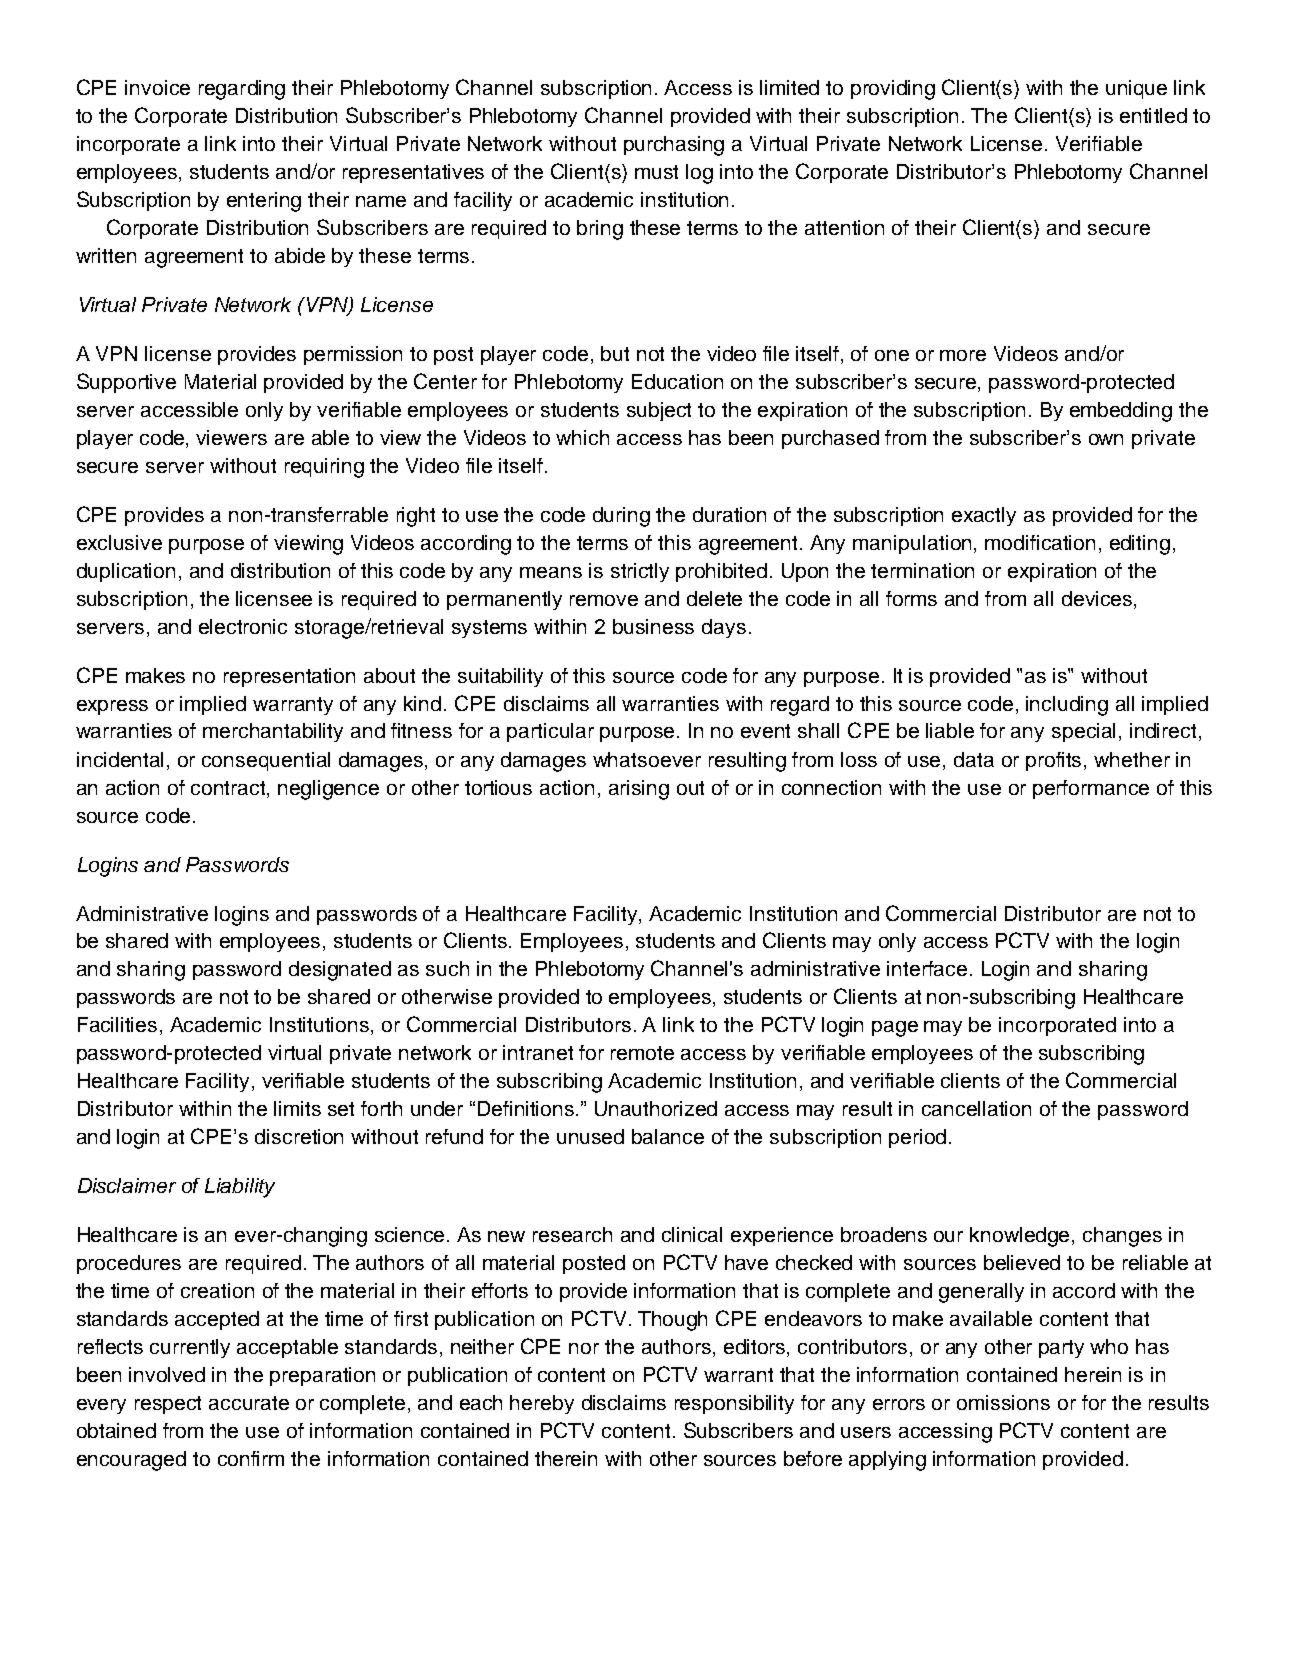 This document has height=1673, width=1292. What do you see at coordinates (674, 146) in the document?
I see `purchasing` at bounding box center [674, 146].
